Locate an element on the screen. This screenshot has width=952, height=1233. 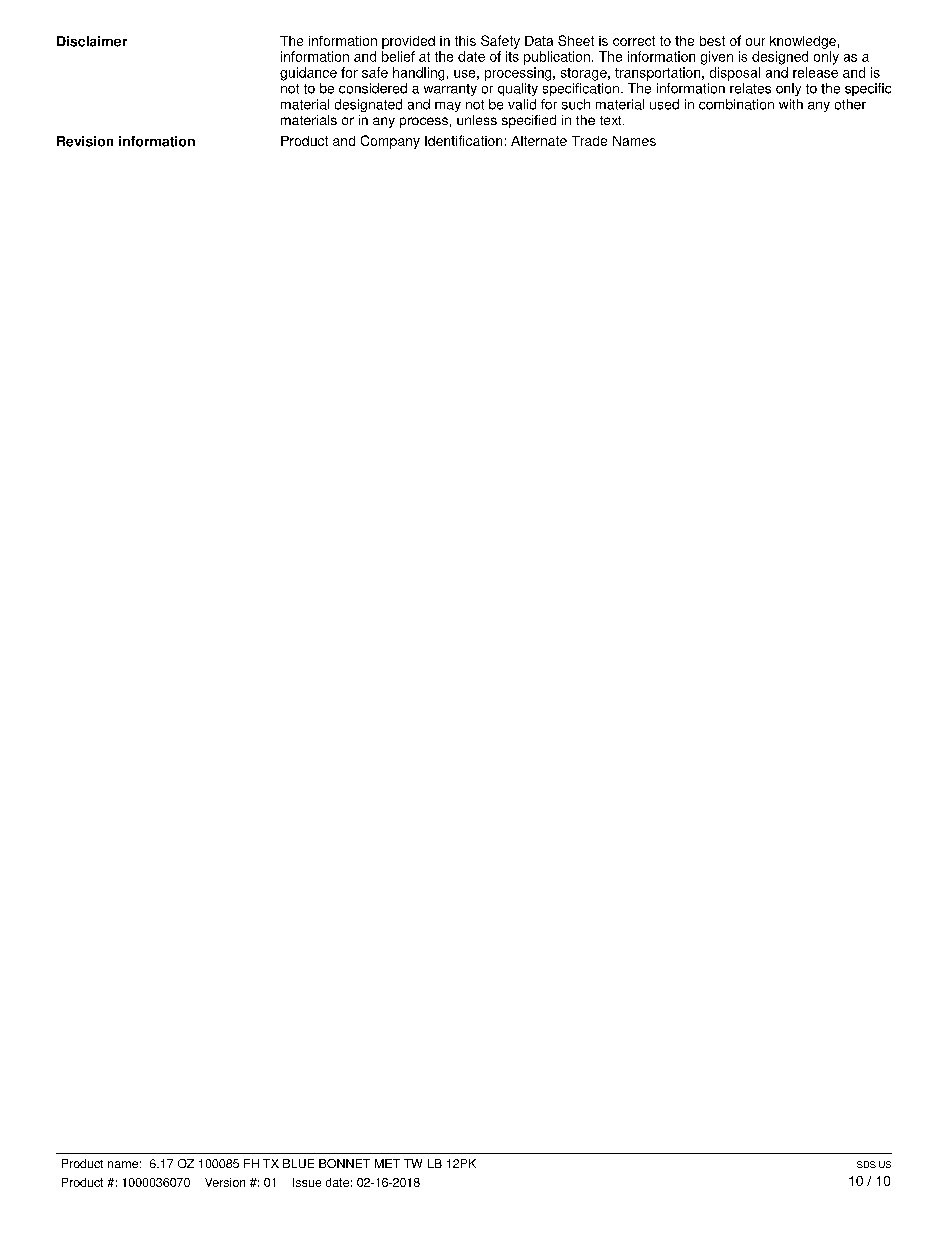
Revision is located at coordinates (85, 141).
